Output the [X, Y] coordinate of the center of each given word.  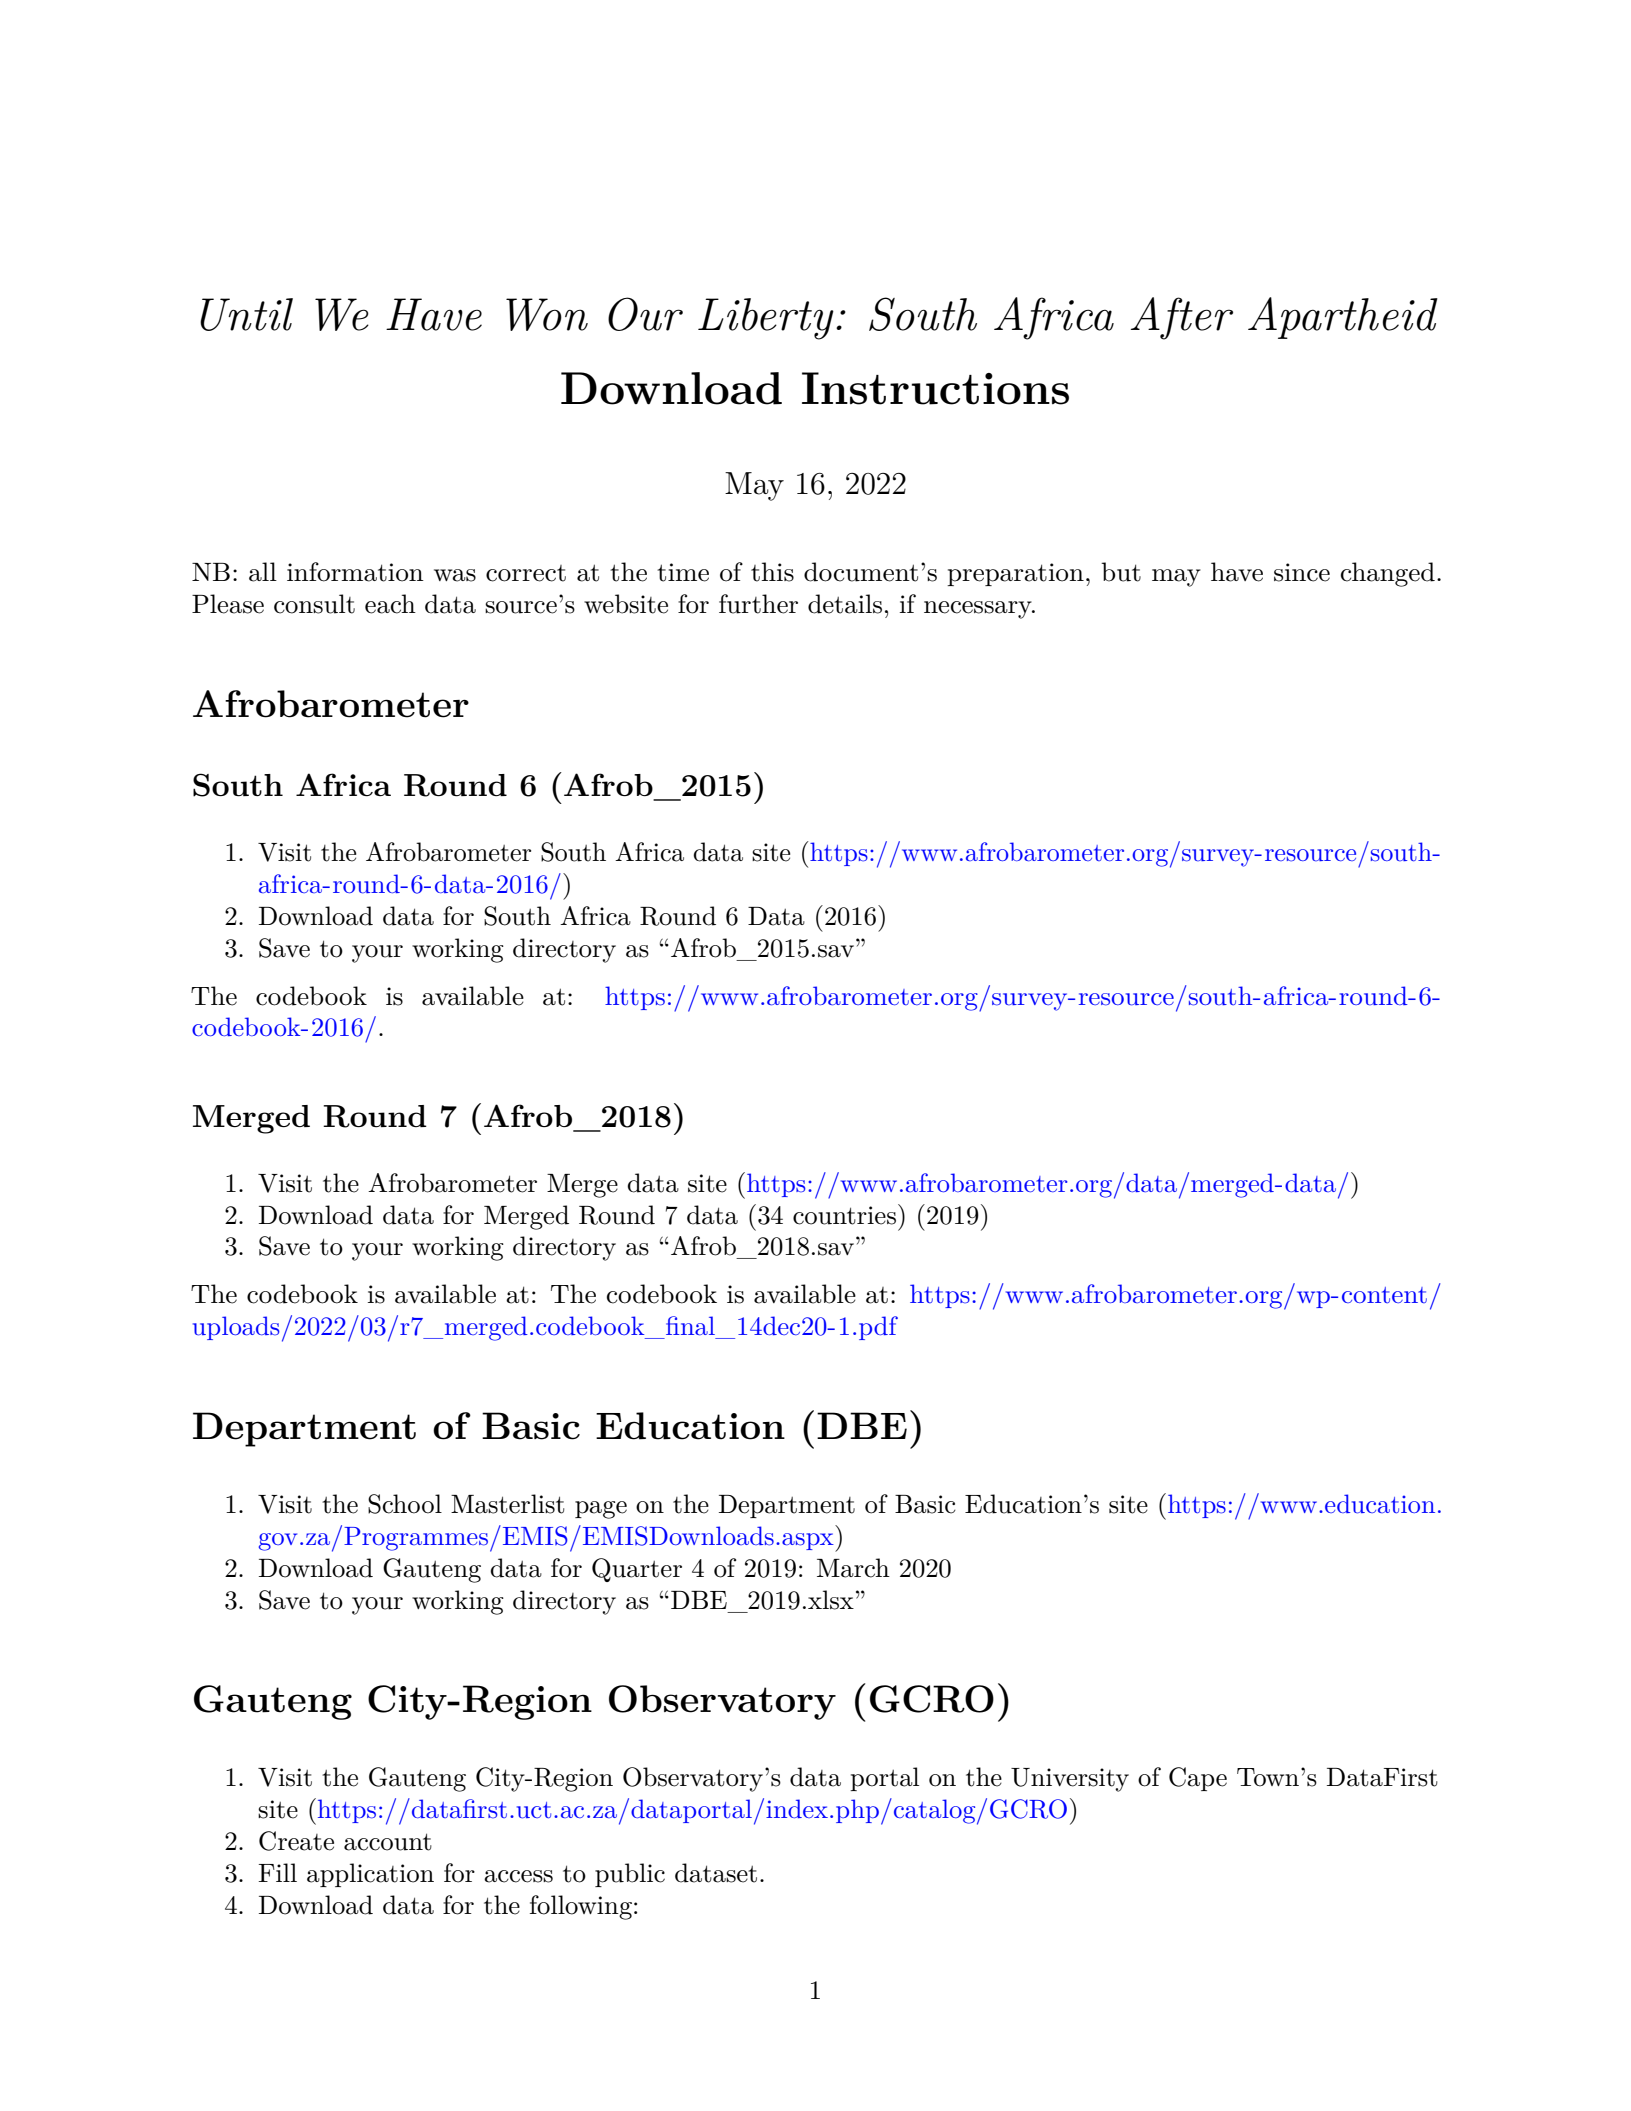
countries [844, 1215]
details [845, 604]
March [853, 1568]
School [405, 1504]
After [1182, 318]
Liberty [766, 319]
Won [547, 314]
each [390, 604]
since [1302, 572]
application [370, 1875]
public [630, 1875]
